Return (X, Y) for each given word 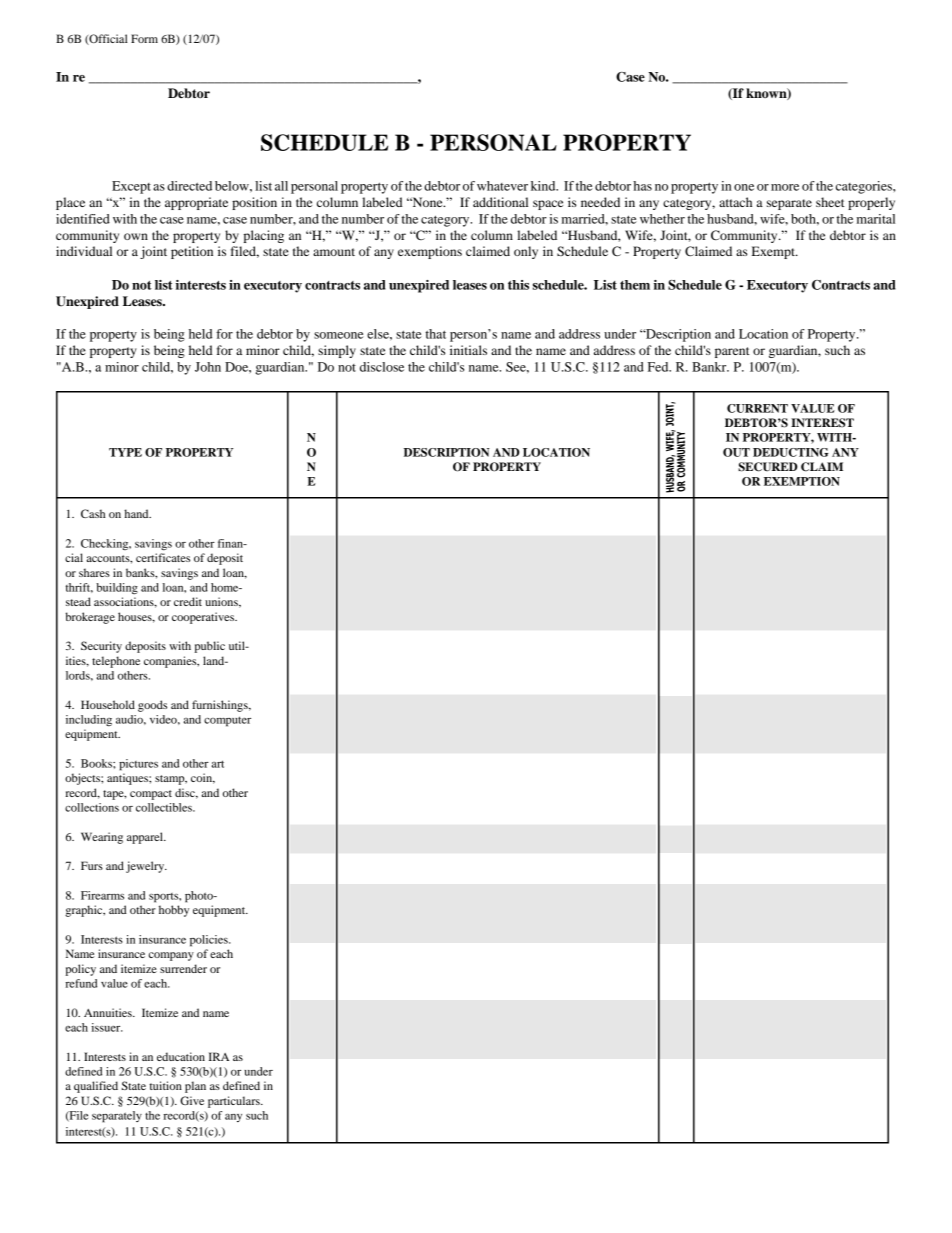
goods (152, 706)
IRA (219, 1056)
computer (227, 721)
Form (144, 38)
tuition (165, 1085)
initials (468, 350)
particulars (235, 1102)
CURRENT (757, 408)
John (208, 367)
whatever (502, 186)
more (785, 187)
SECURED (768, 467)
